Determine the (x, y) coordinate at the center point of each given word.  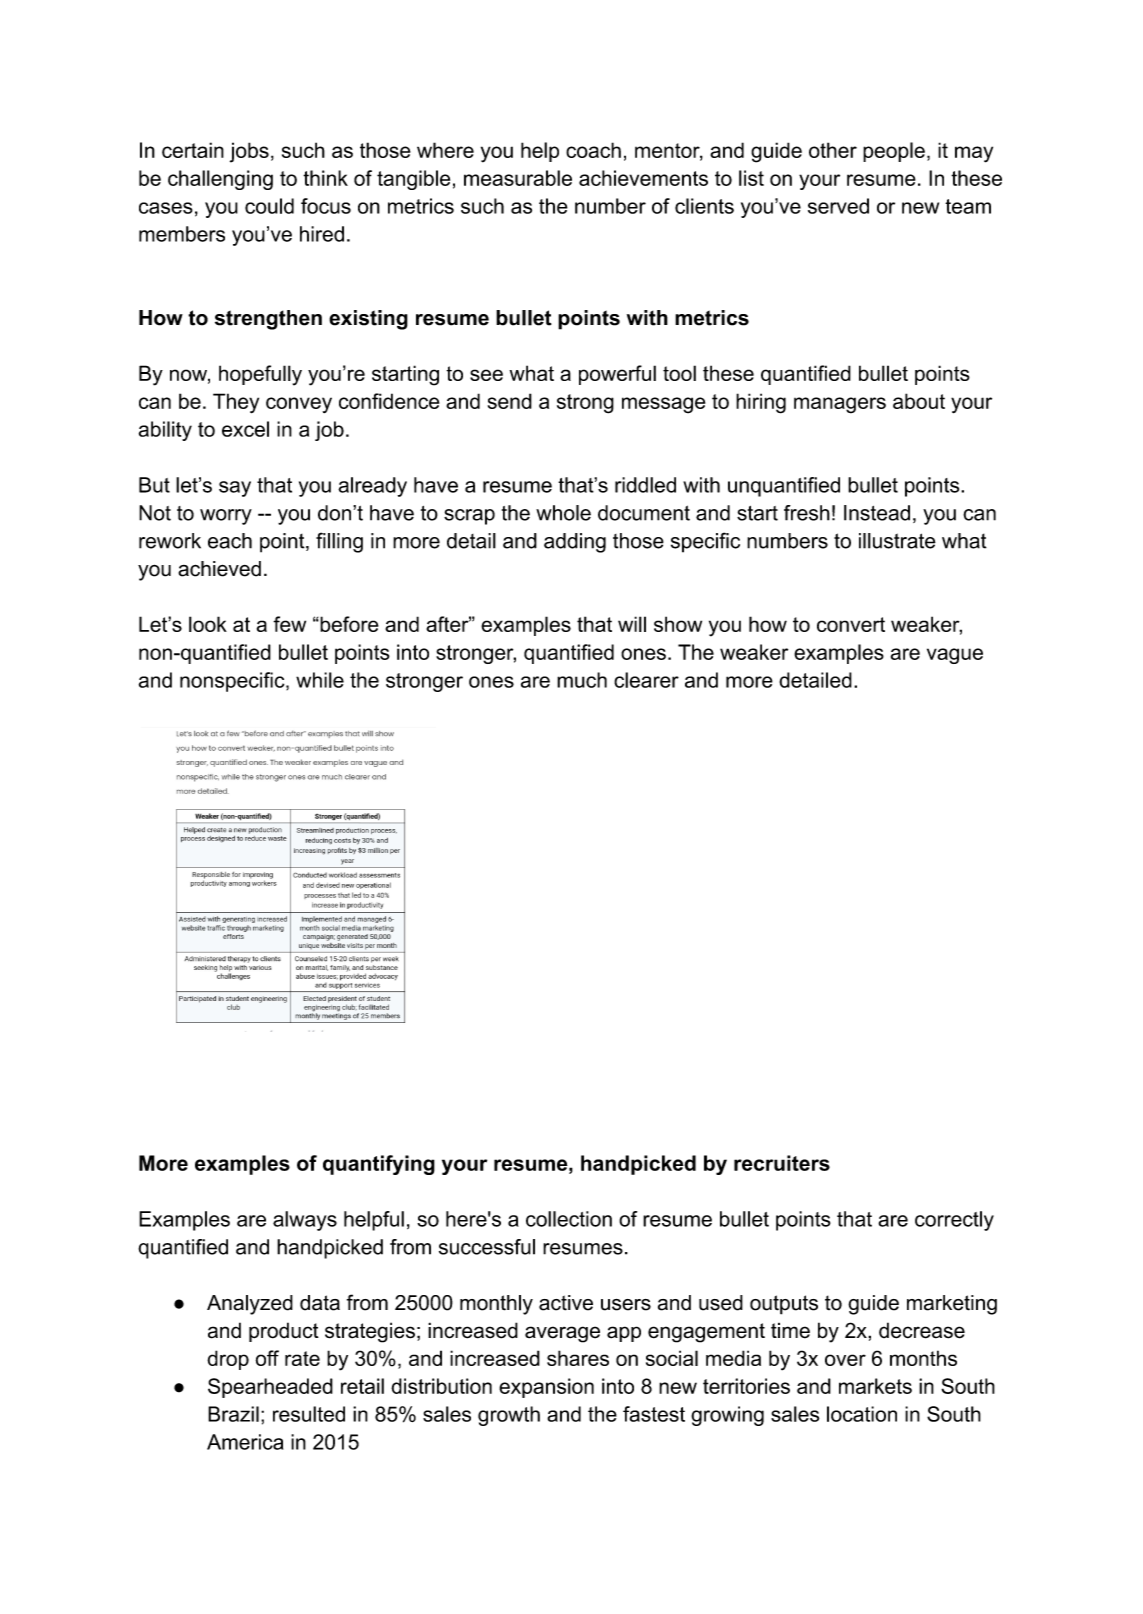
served (838, 206)
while (320, 680)
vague (955, 656)
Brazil (233, 1414)
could (269, 206)
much (582, 680)
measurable (518, 178)
